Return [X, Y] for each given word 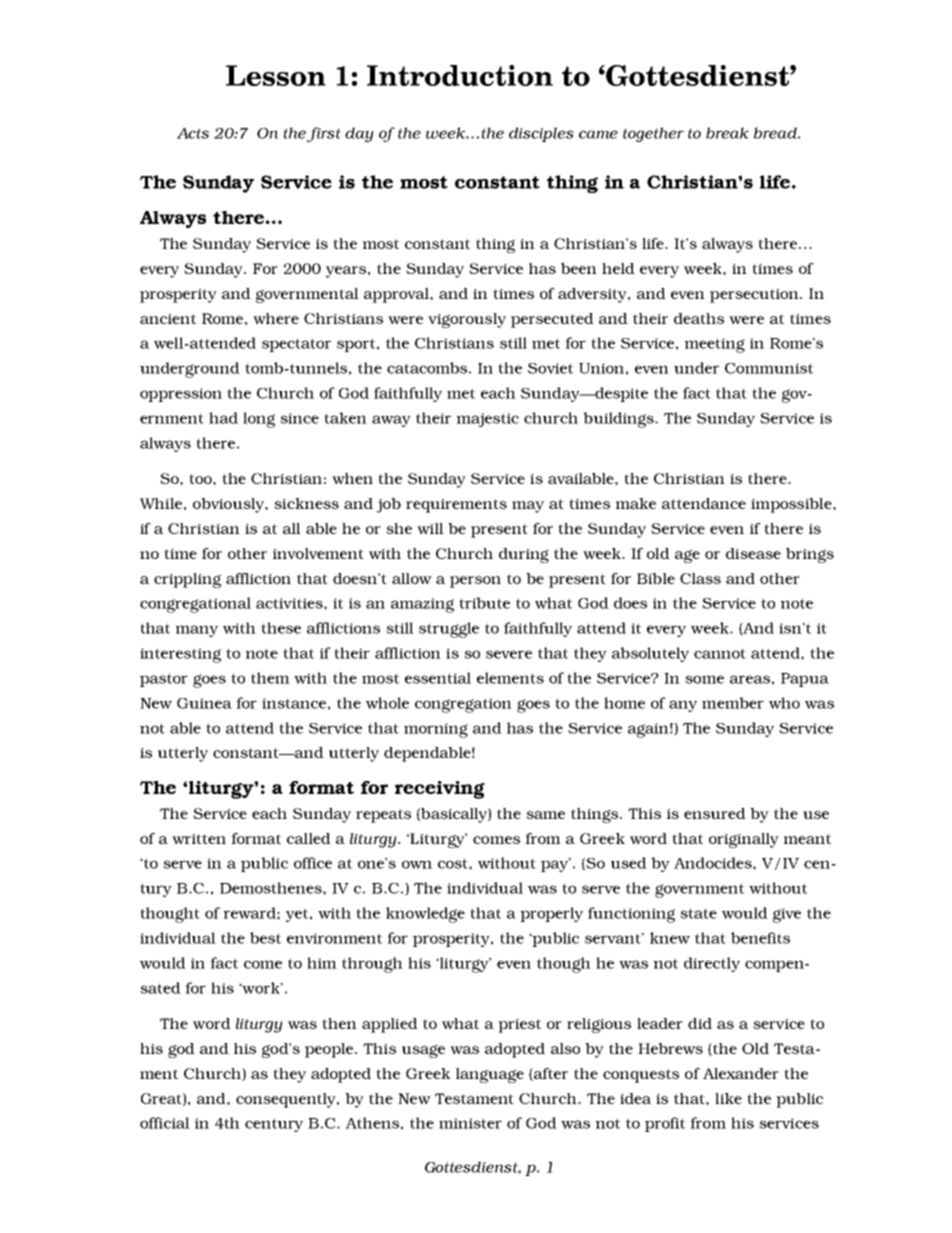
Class [700, 578]
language [490, 1075]
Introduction [460, 75]
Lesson [276, 75]
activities [290, 603]
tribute [484, 603]
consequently [287, 1100]
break [727, 133]
